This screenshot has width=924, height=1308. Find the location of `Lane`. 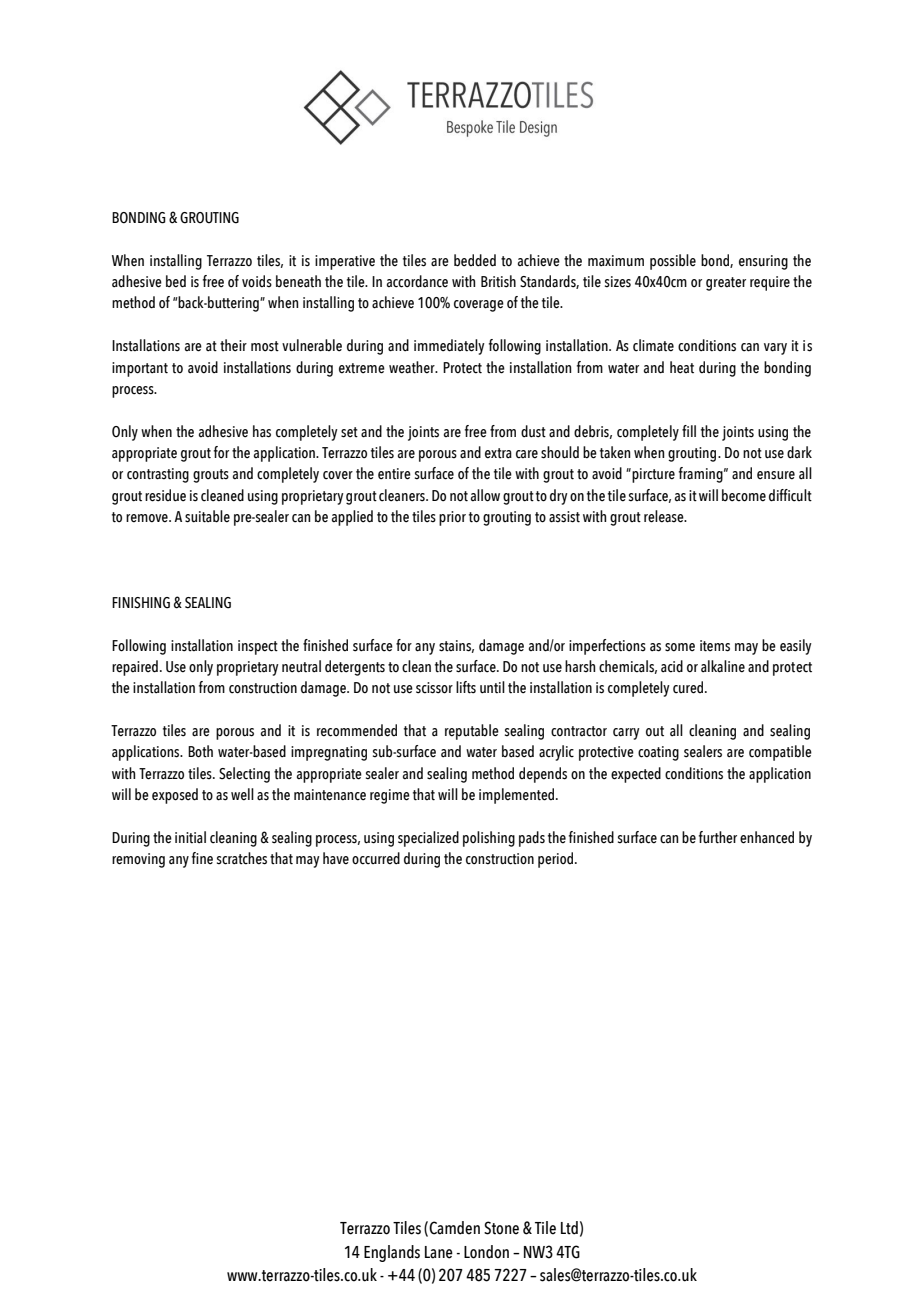

Lane is located at coordinates (439, 1252).
